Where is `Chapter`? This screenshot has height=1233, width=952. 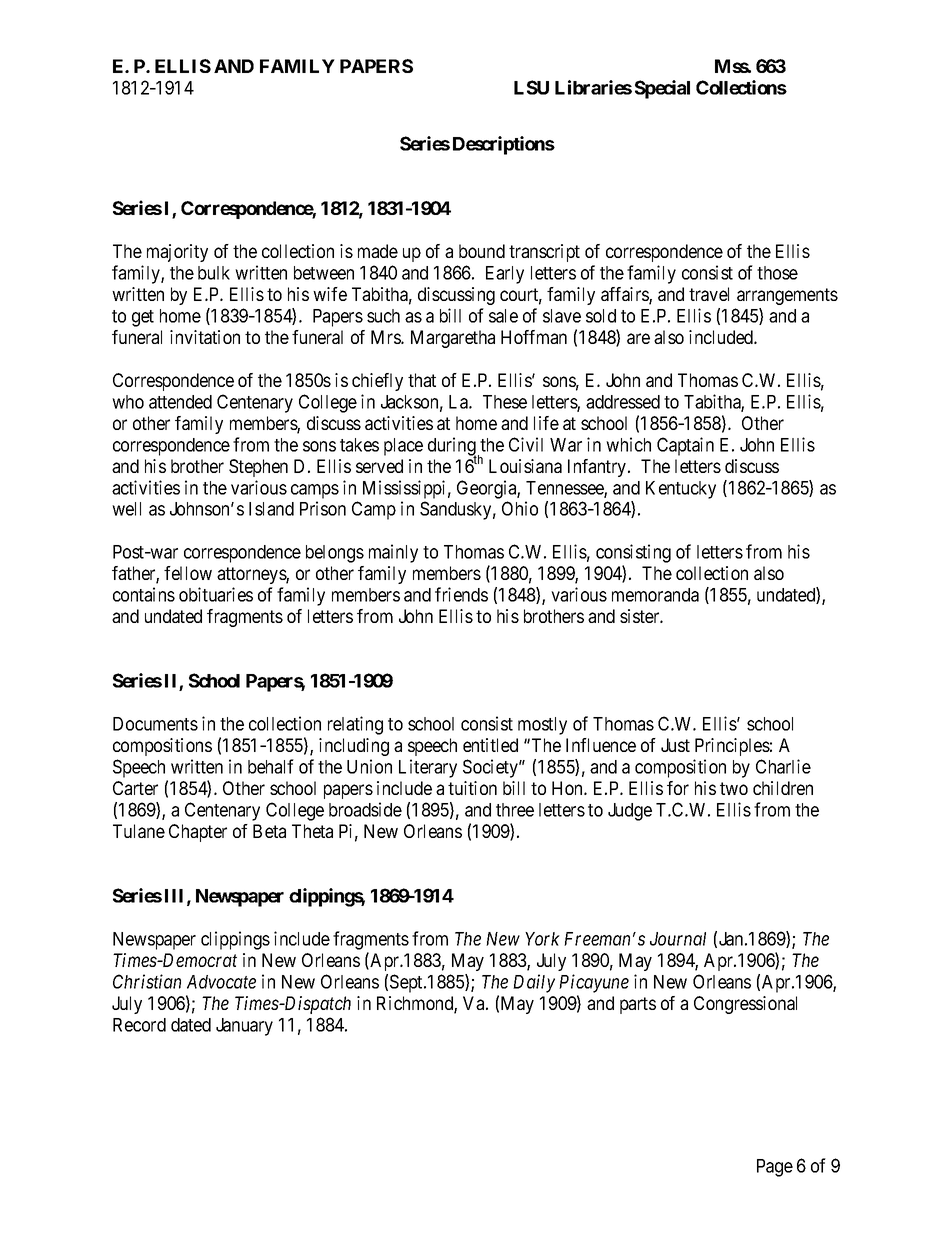 Chapter is located at coordinates (198, 833).
